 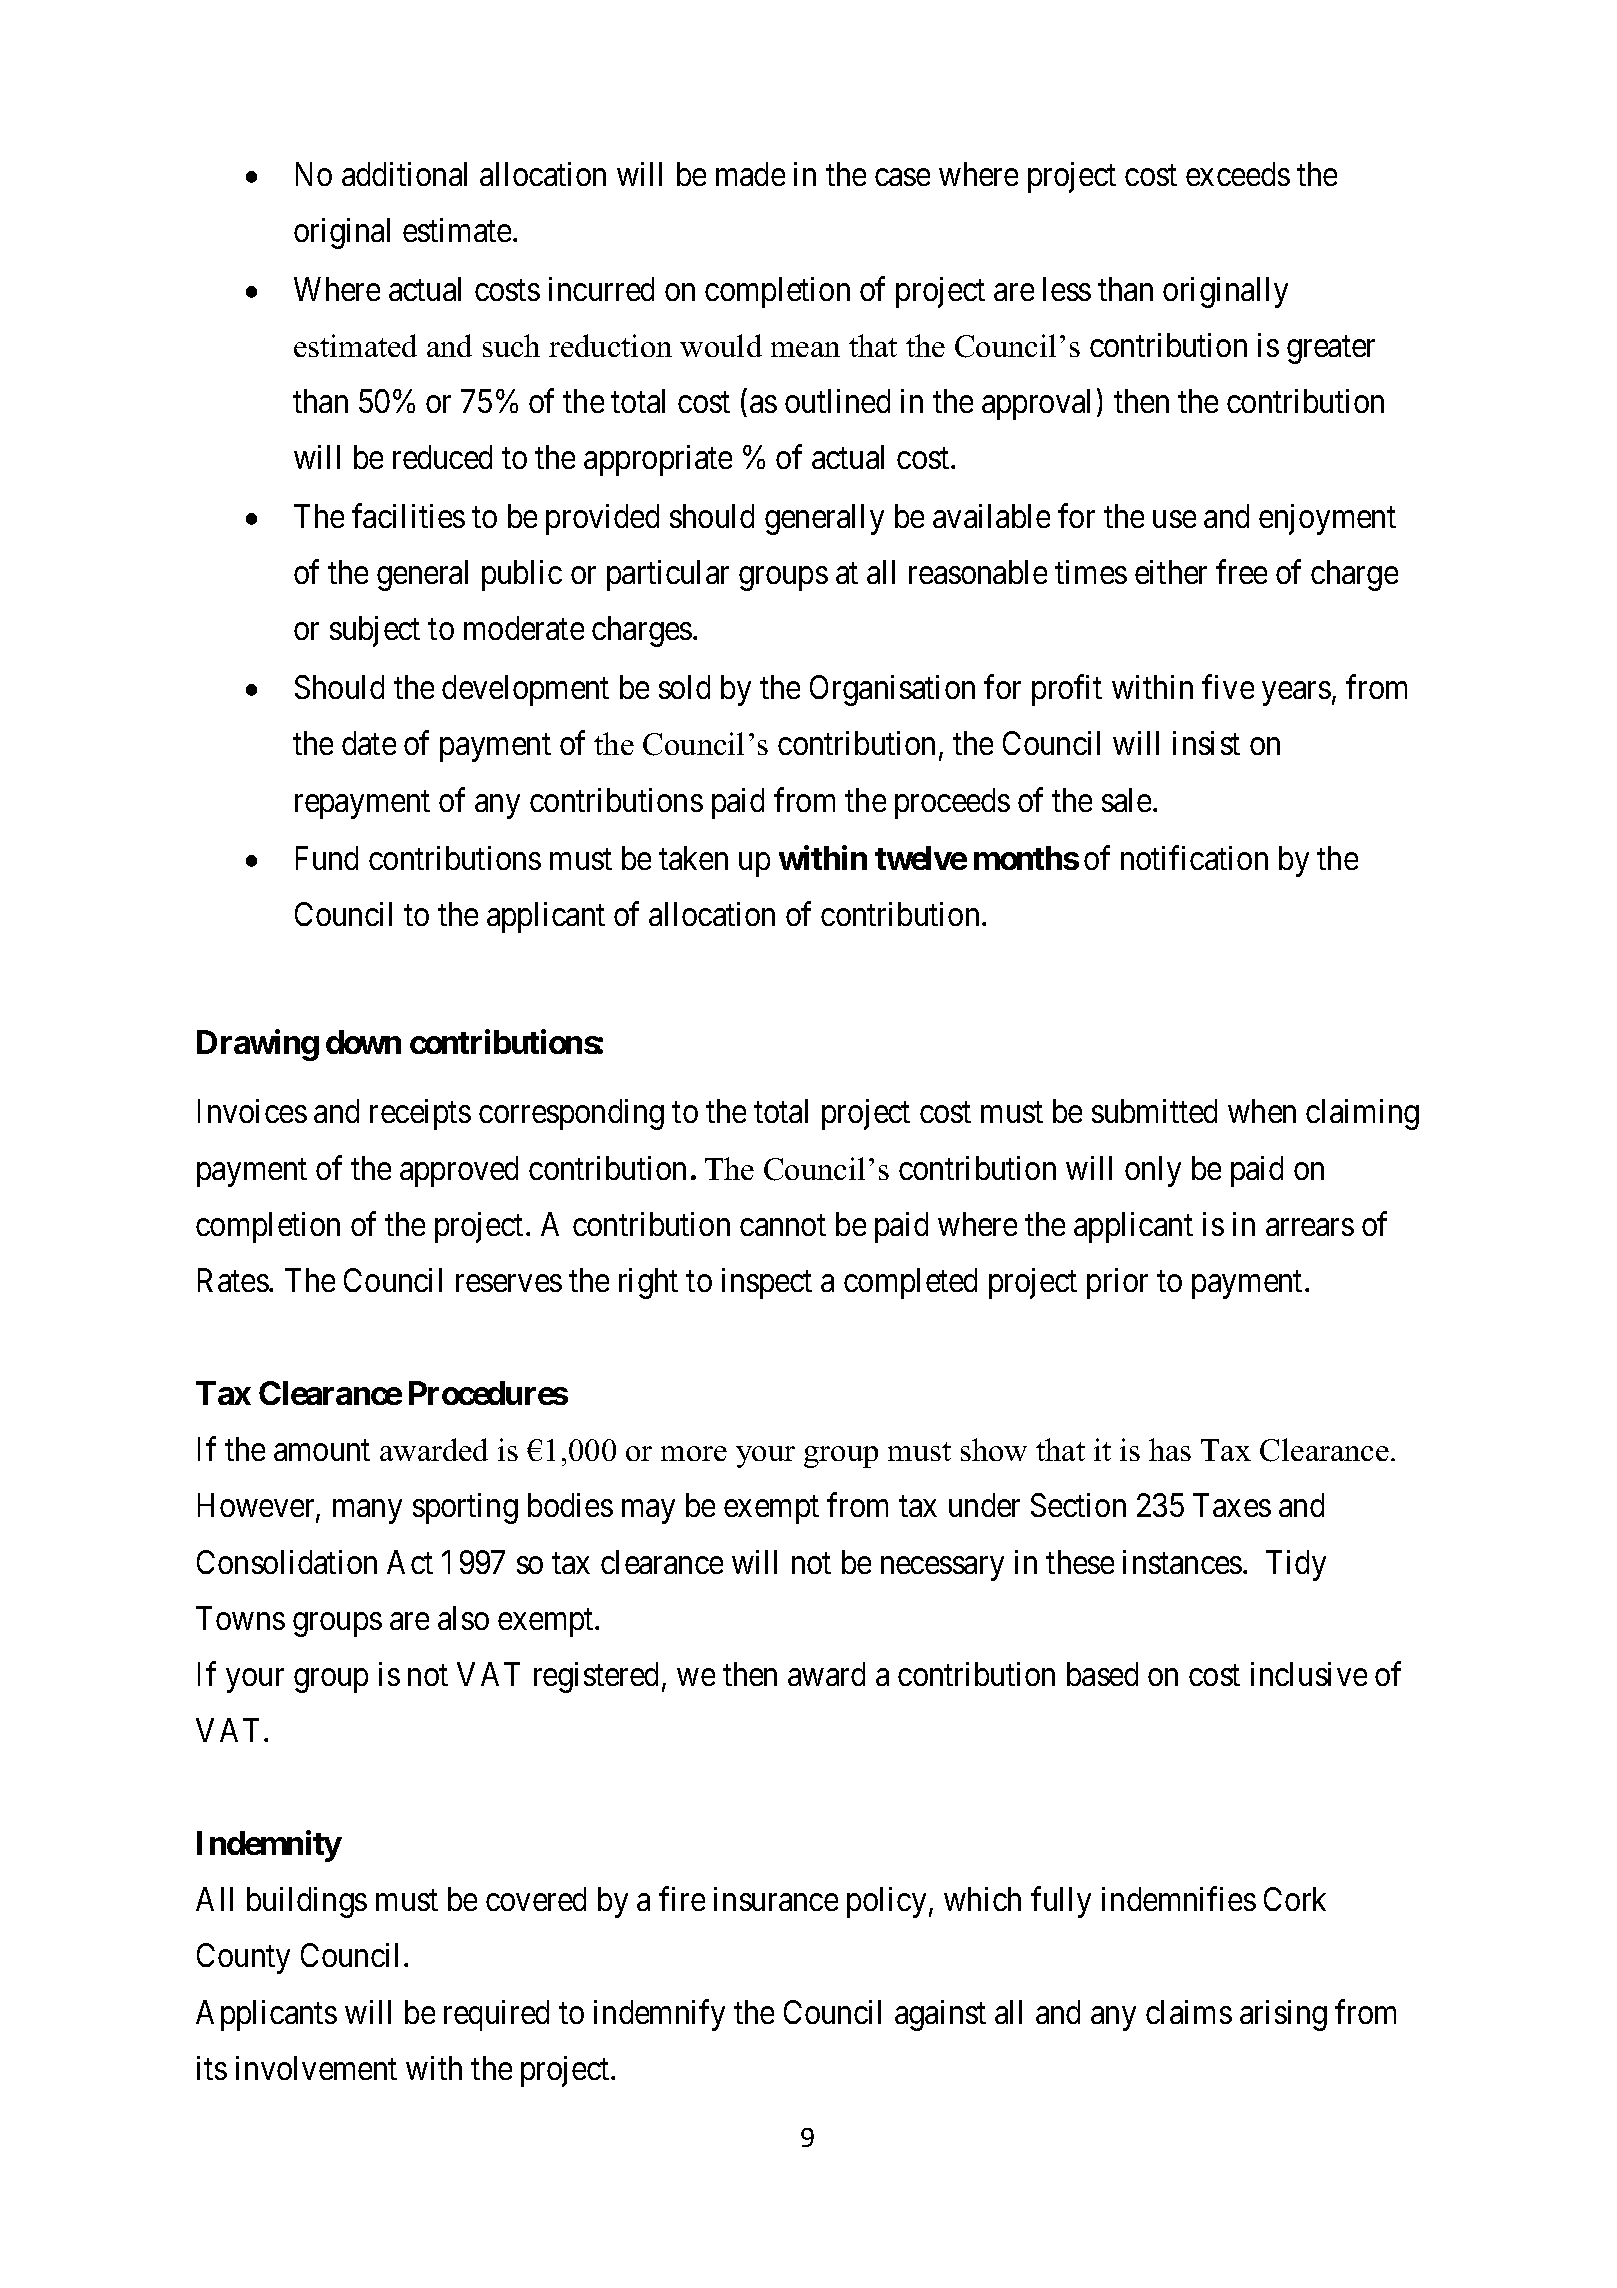 What do you see at coordinates (316, 2068) in the screenshot?
I see `involvement` at bounding box center [316, 2068].
